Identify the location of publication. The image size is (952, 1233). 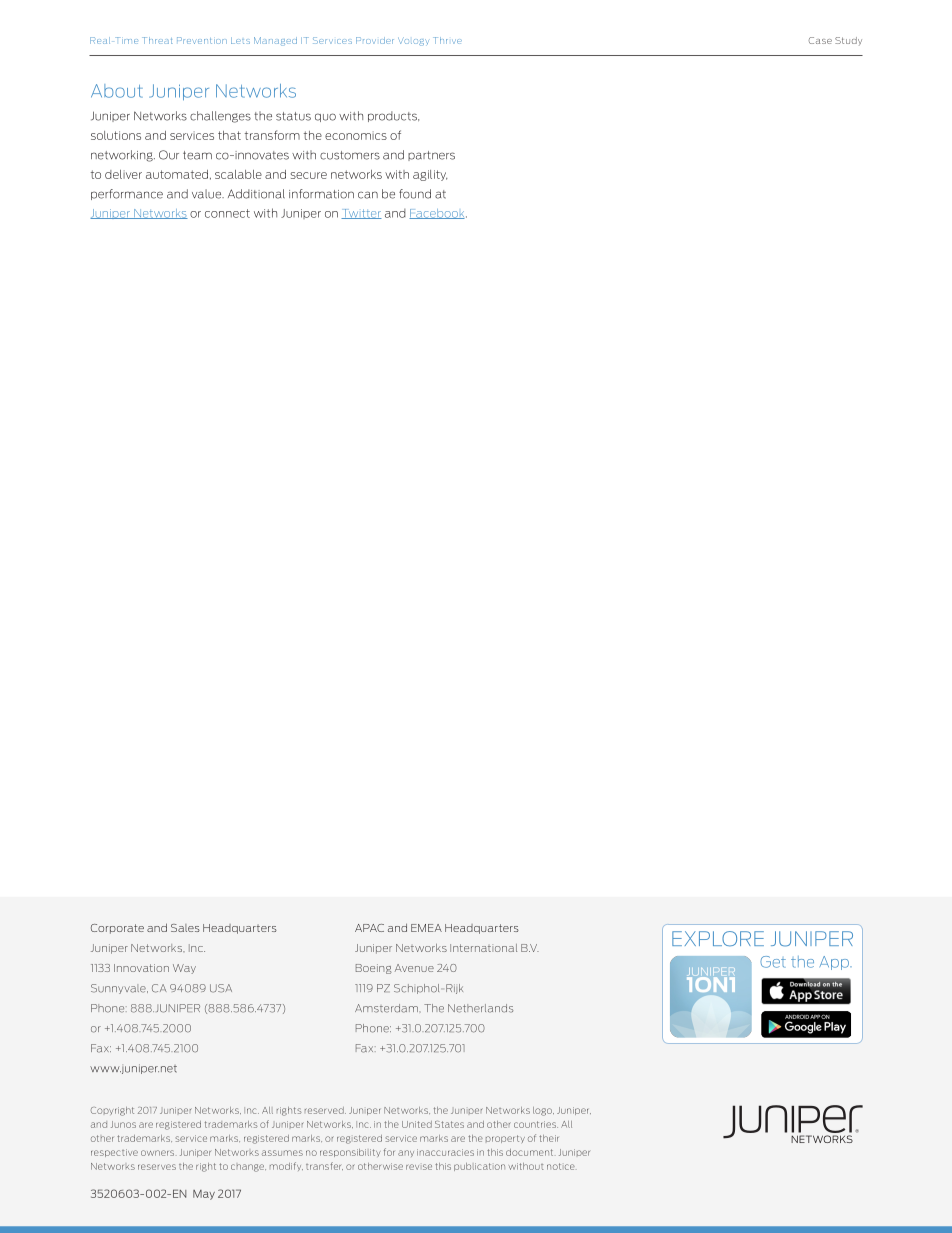
(479, 1167).
